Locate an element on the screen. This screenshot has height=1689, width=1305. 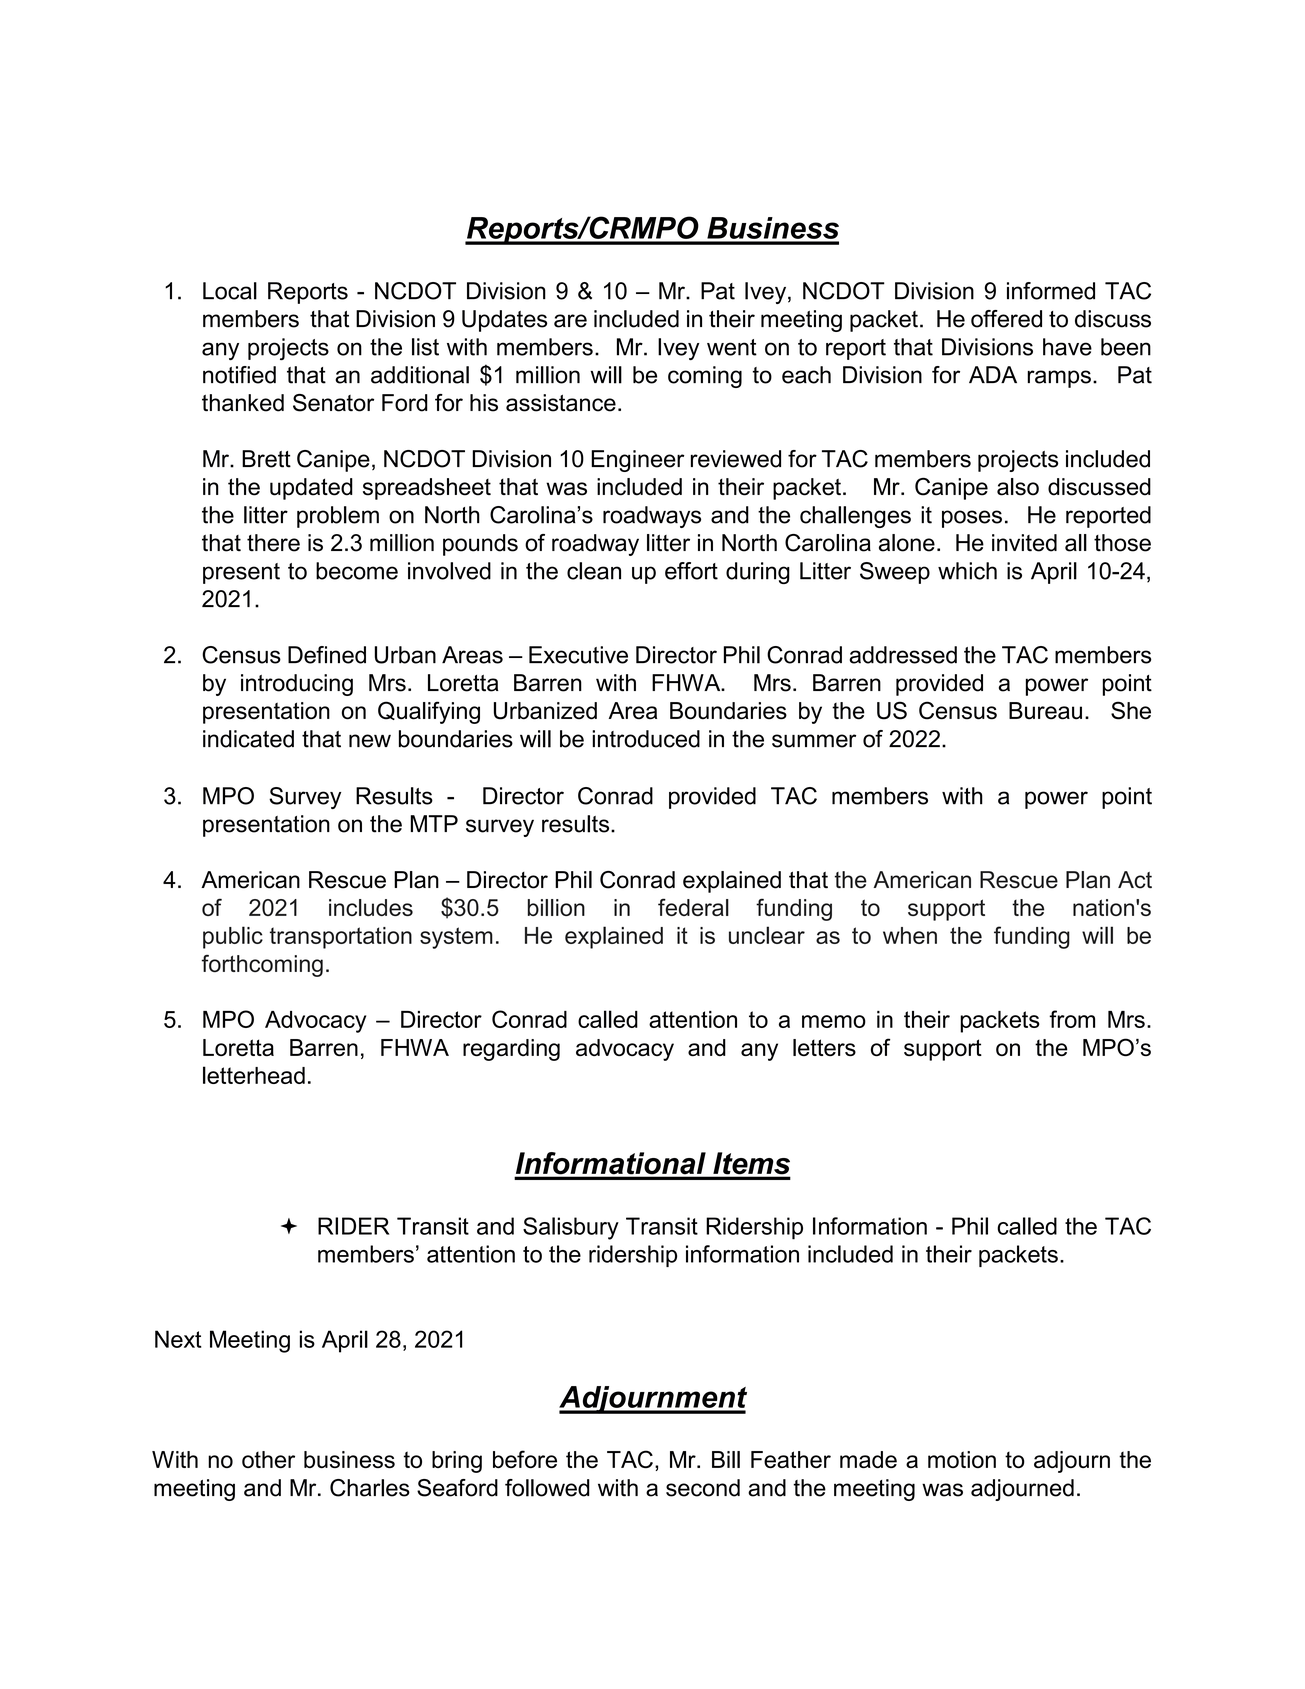
includes is located at coordinates (371, 907).
